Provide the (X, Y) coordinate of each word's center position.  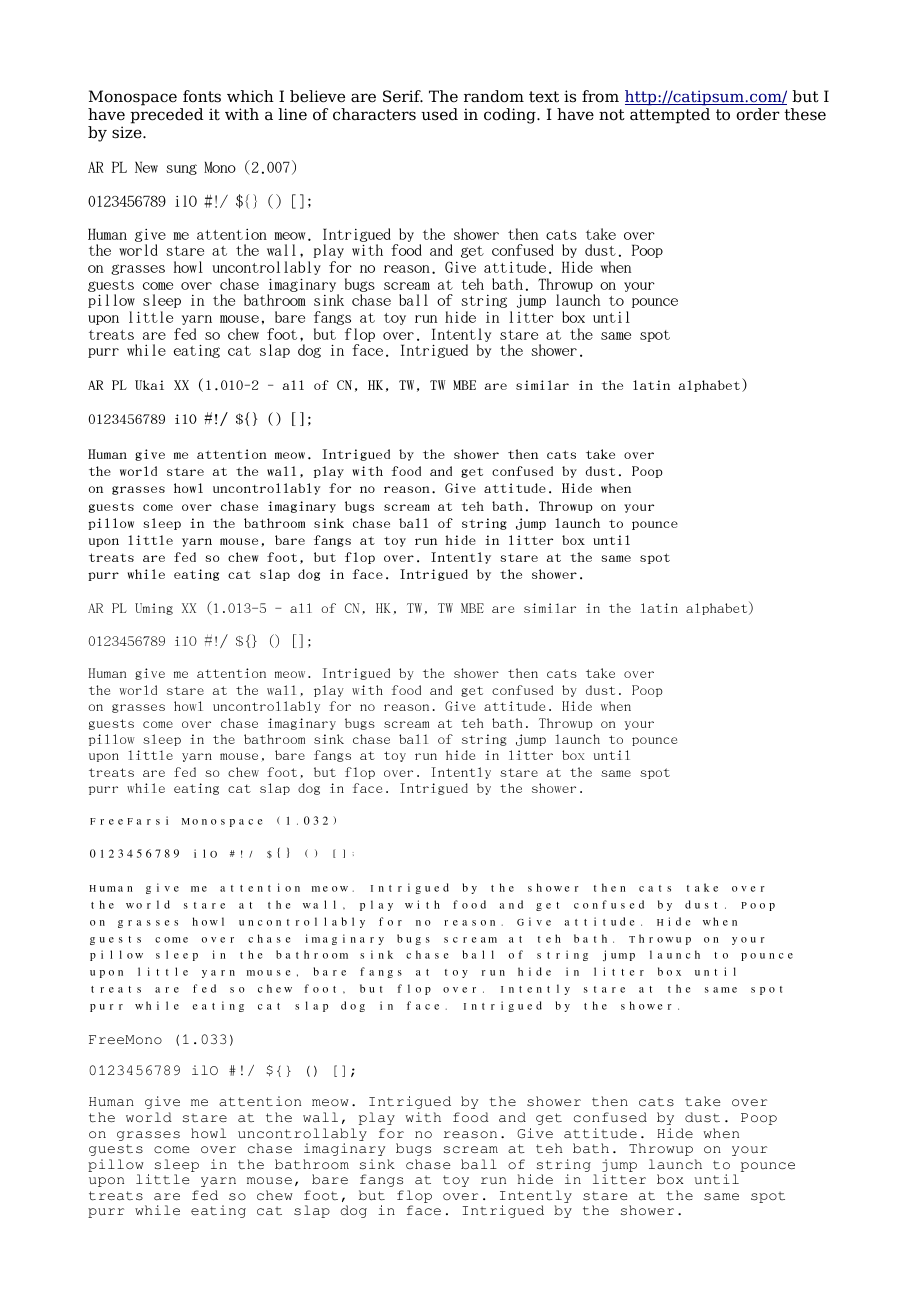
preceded (167, 116)
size (128, 132)
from (600, 96)
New (146, 167)
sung (181, 169)
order (757, 114)
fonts (202, 96)
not (612, 115)
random (494, 96)
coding (511, 116)
